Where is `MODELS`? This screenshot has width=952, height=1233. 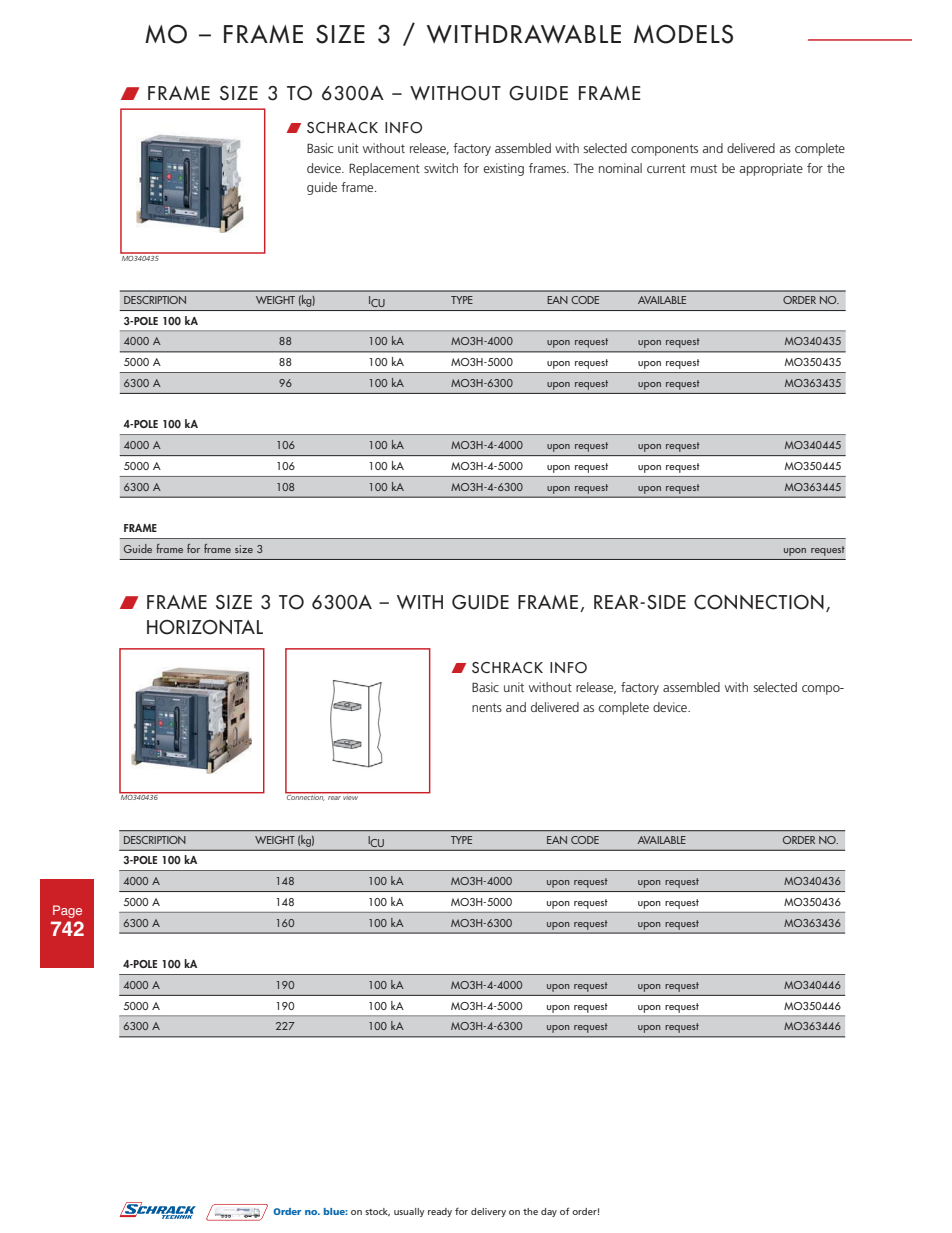 MODELS is located at coordinates (683, 34).
